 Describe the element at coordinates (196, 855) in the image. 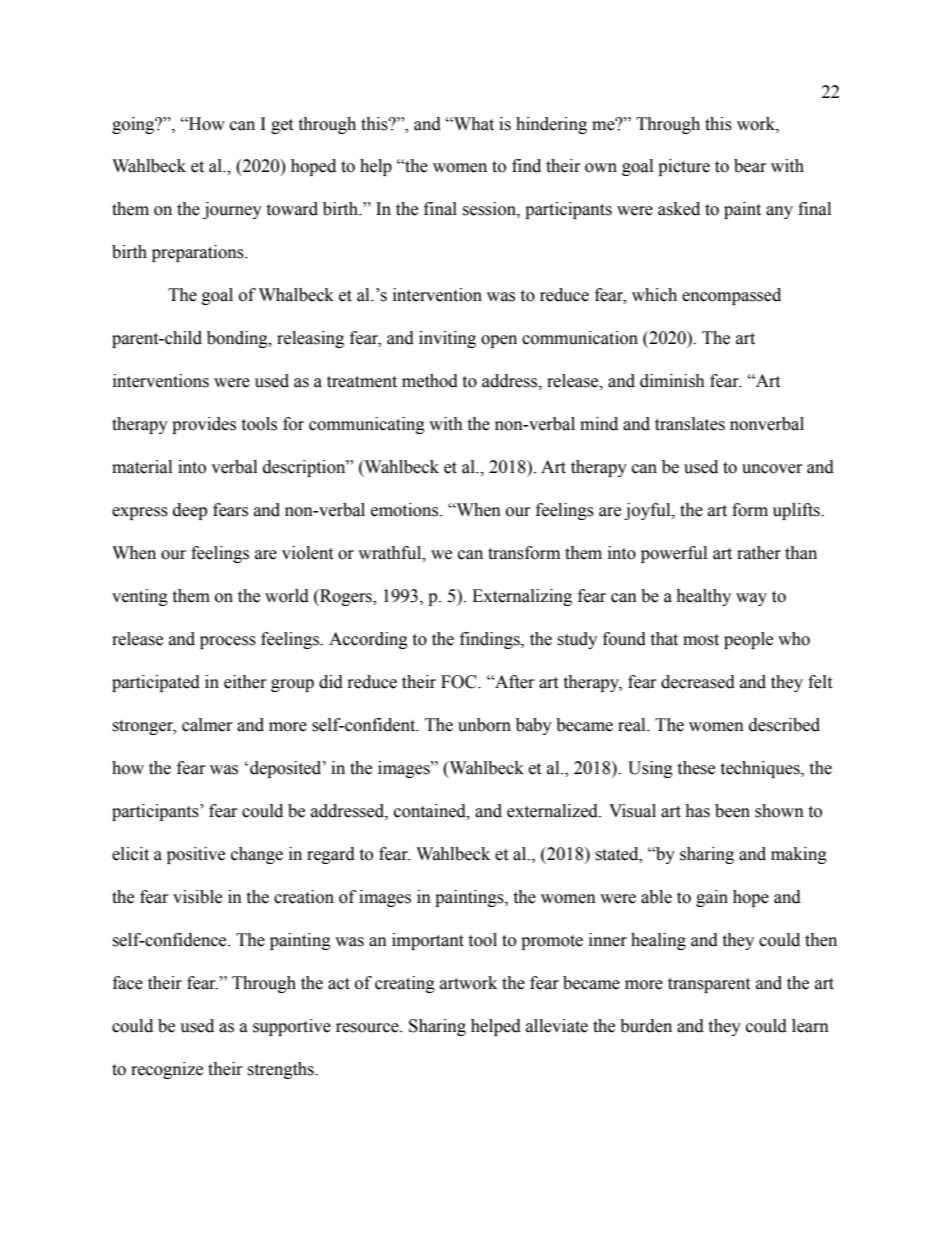

I see `positive` at that location.
